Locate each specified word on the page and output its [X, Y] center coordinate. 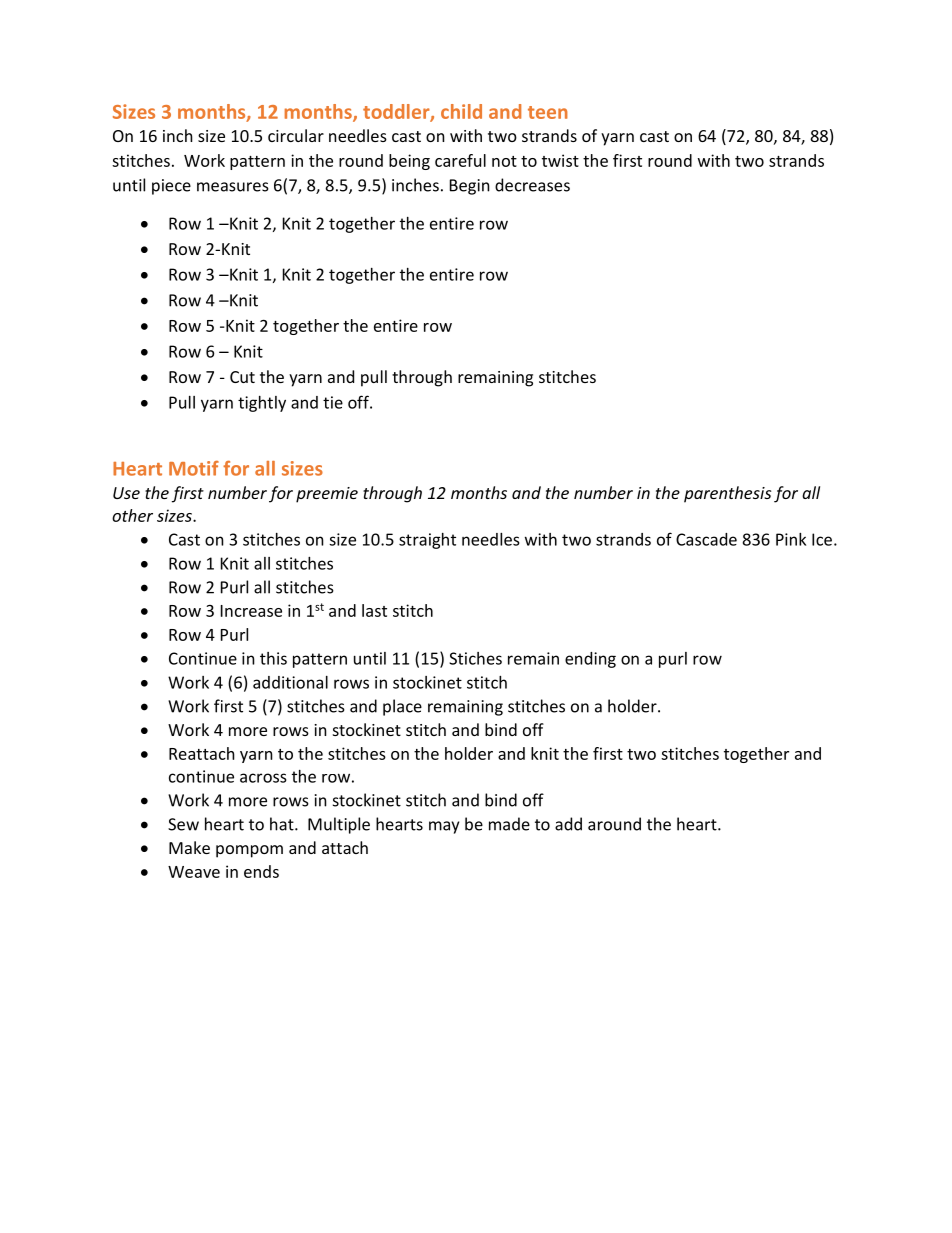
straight [427, 541]
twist [560, 160]
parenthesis [727, 494]
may [444, 827]
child [461, 111]
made [509, 824]
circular [296, 135]
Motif [194, 468]
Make [189, 847]
